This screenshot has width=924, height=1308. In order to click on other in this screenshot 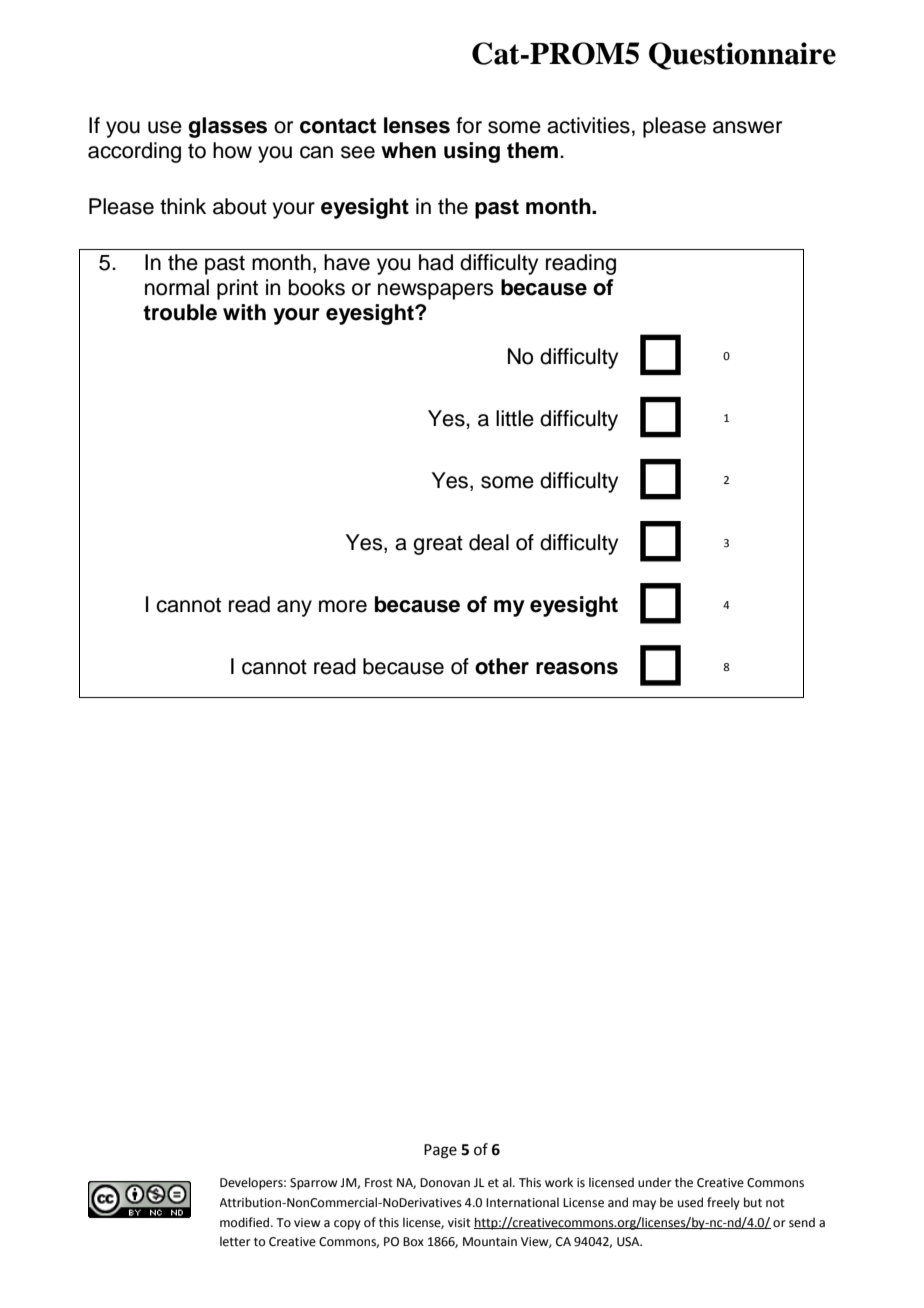, I will do `click(502, 666)`.
